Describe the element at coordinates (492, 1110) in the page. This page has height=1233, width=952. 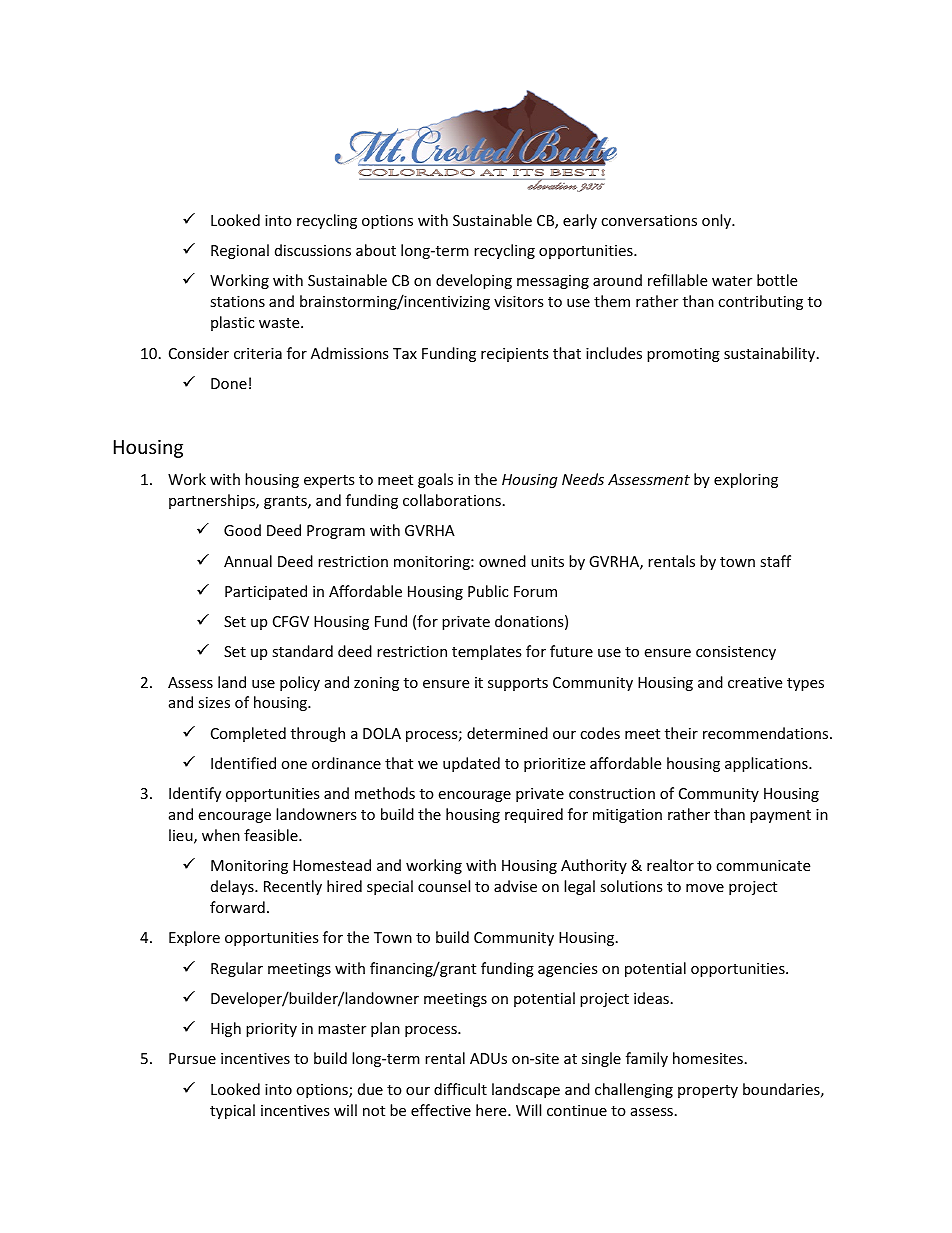
I see `here` at that location.
